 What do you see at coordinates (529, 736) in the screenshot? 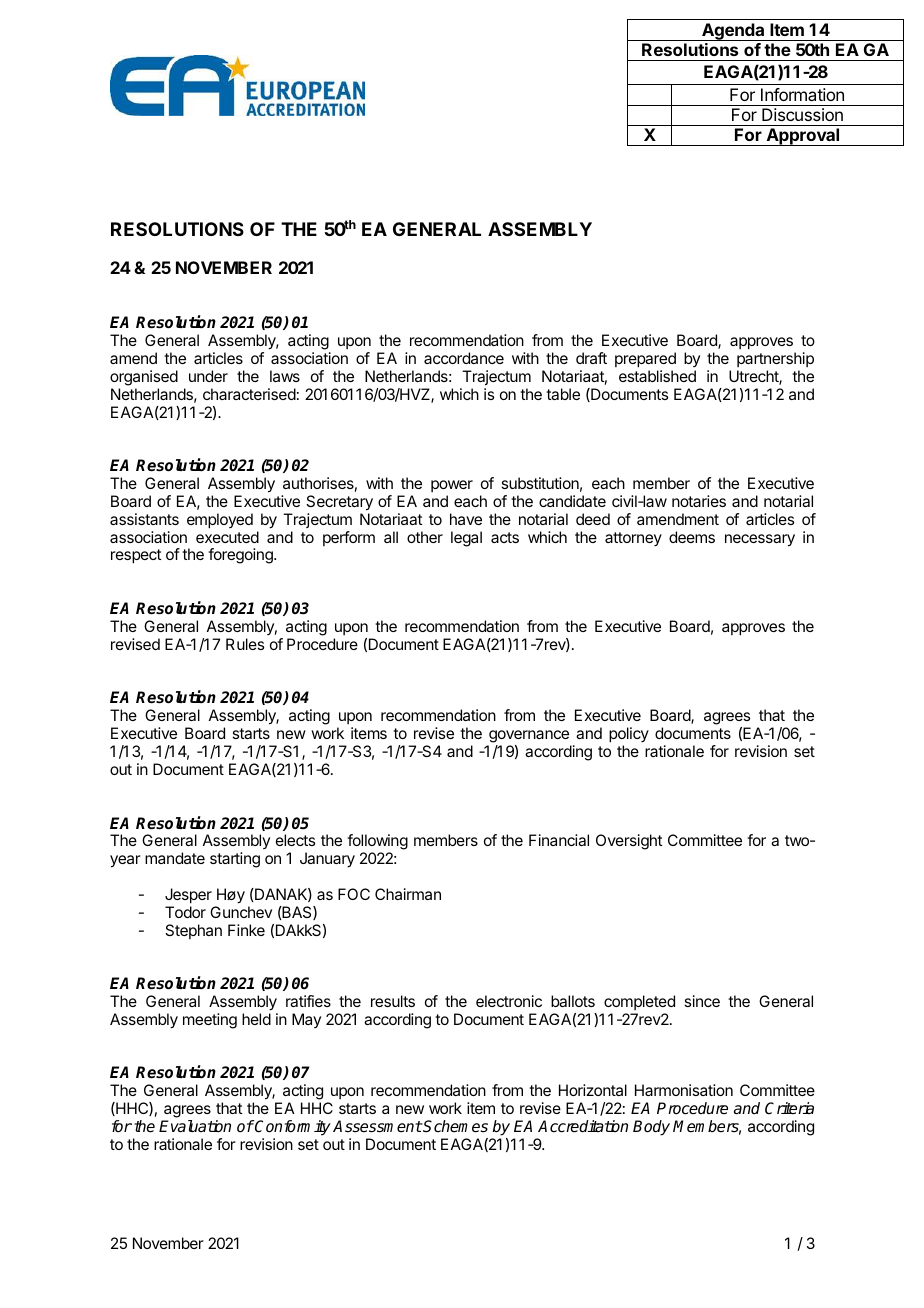
I see `governance` at bounding box center [529, 736].
